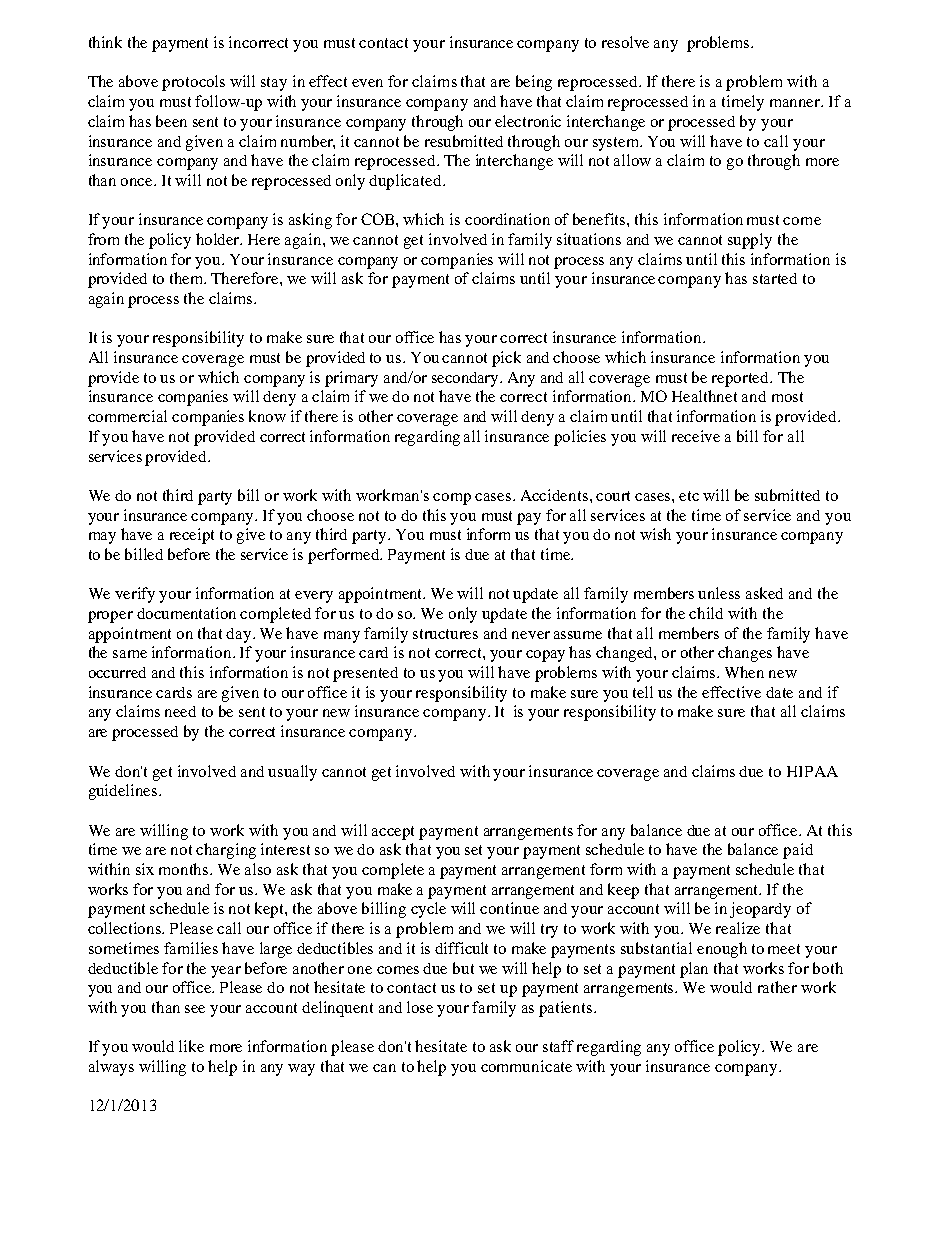  I want to click on being, so click(534, 83).
